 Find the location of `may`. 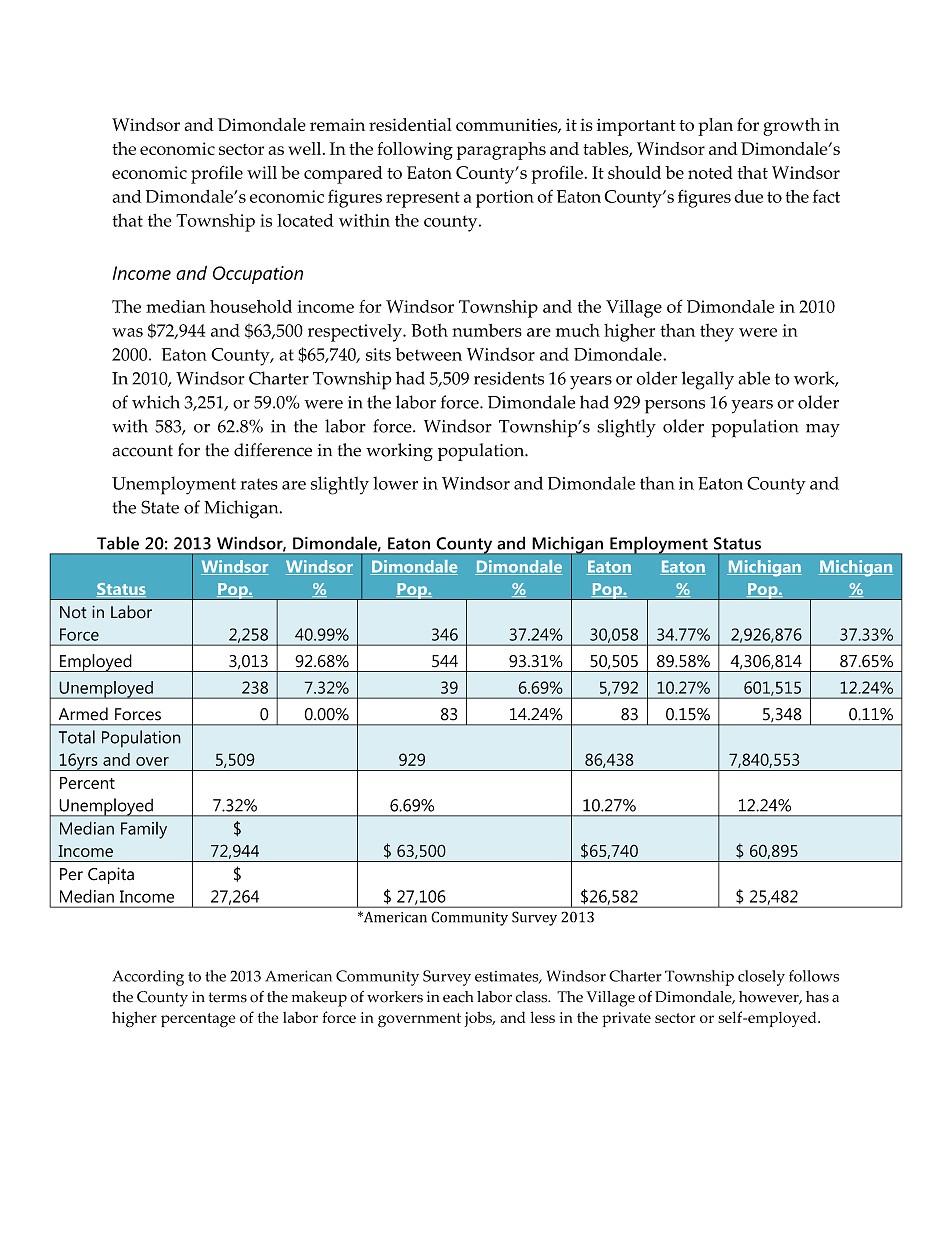

may is located at coordinates (823, 430).
